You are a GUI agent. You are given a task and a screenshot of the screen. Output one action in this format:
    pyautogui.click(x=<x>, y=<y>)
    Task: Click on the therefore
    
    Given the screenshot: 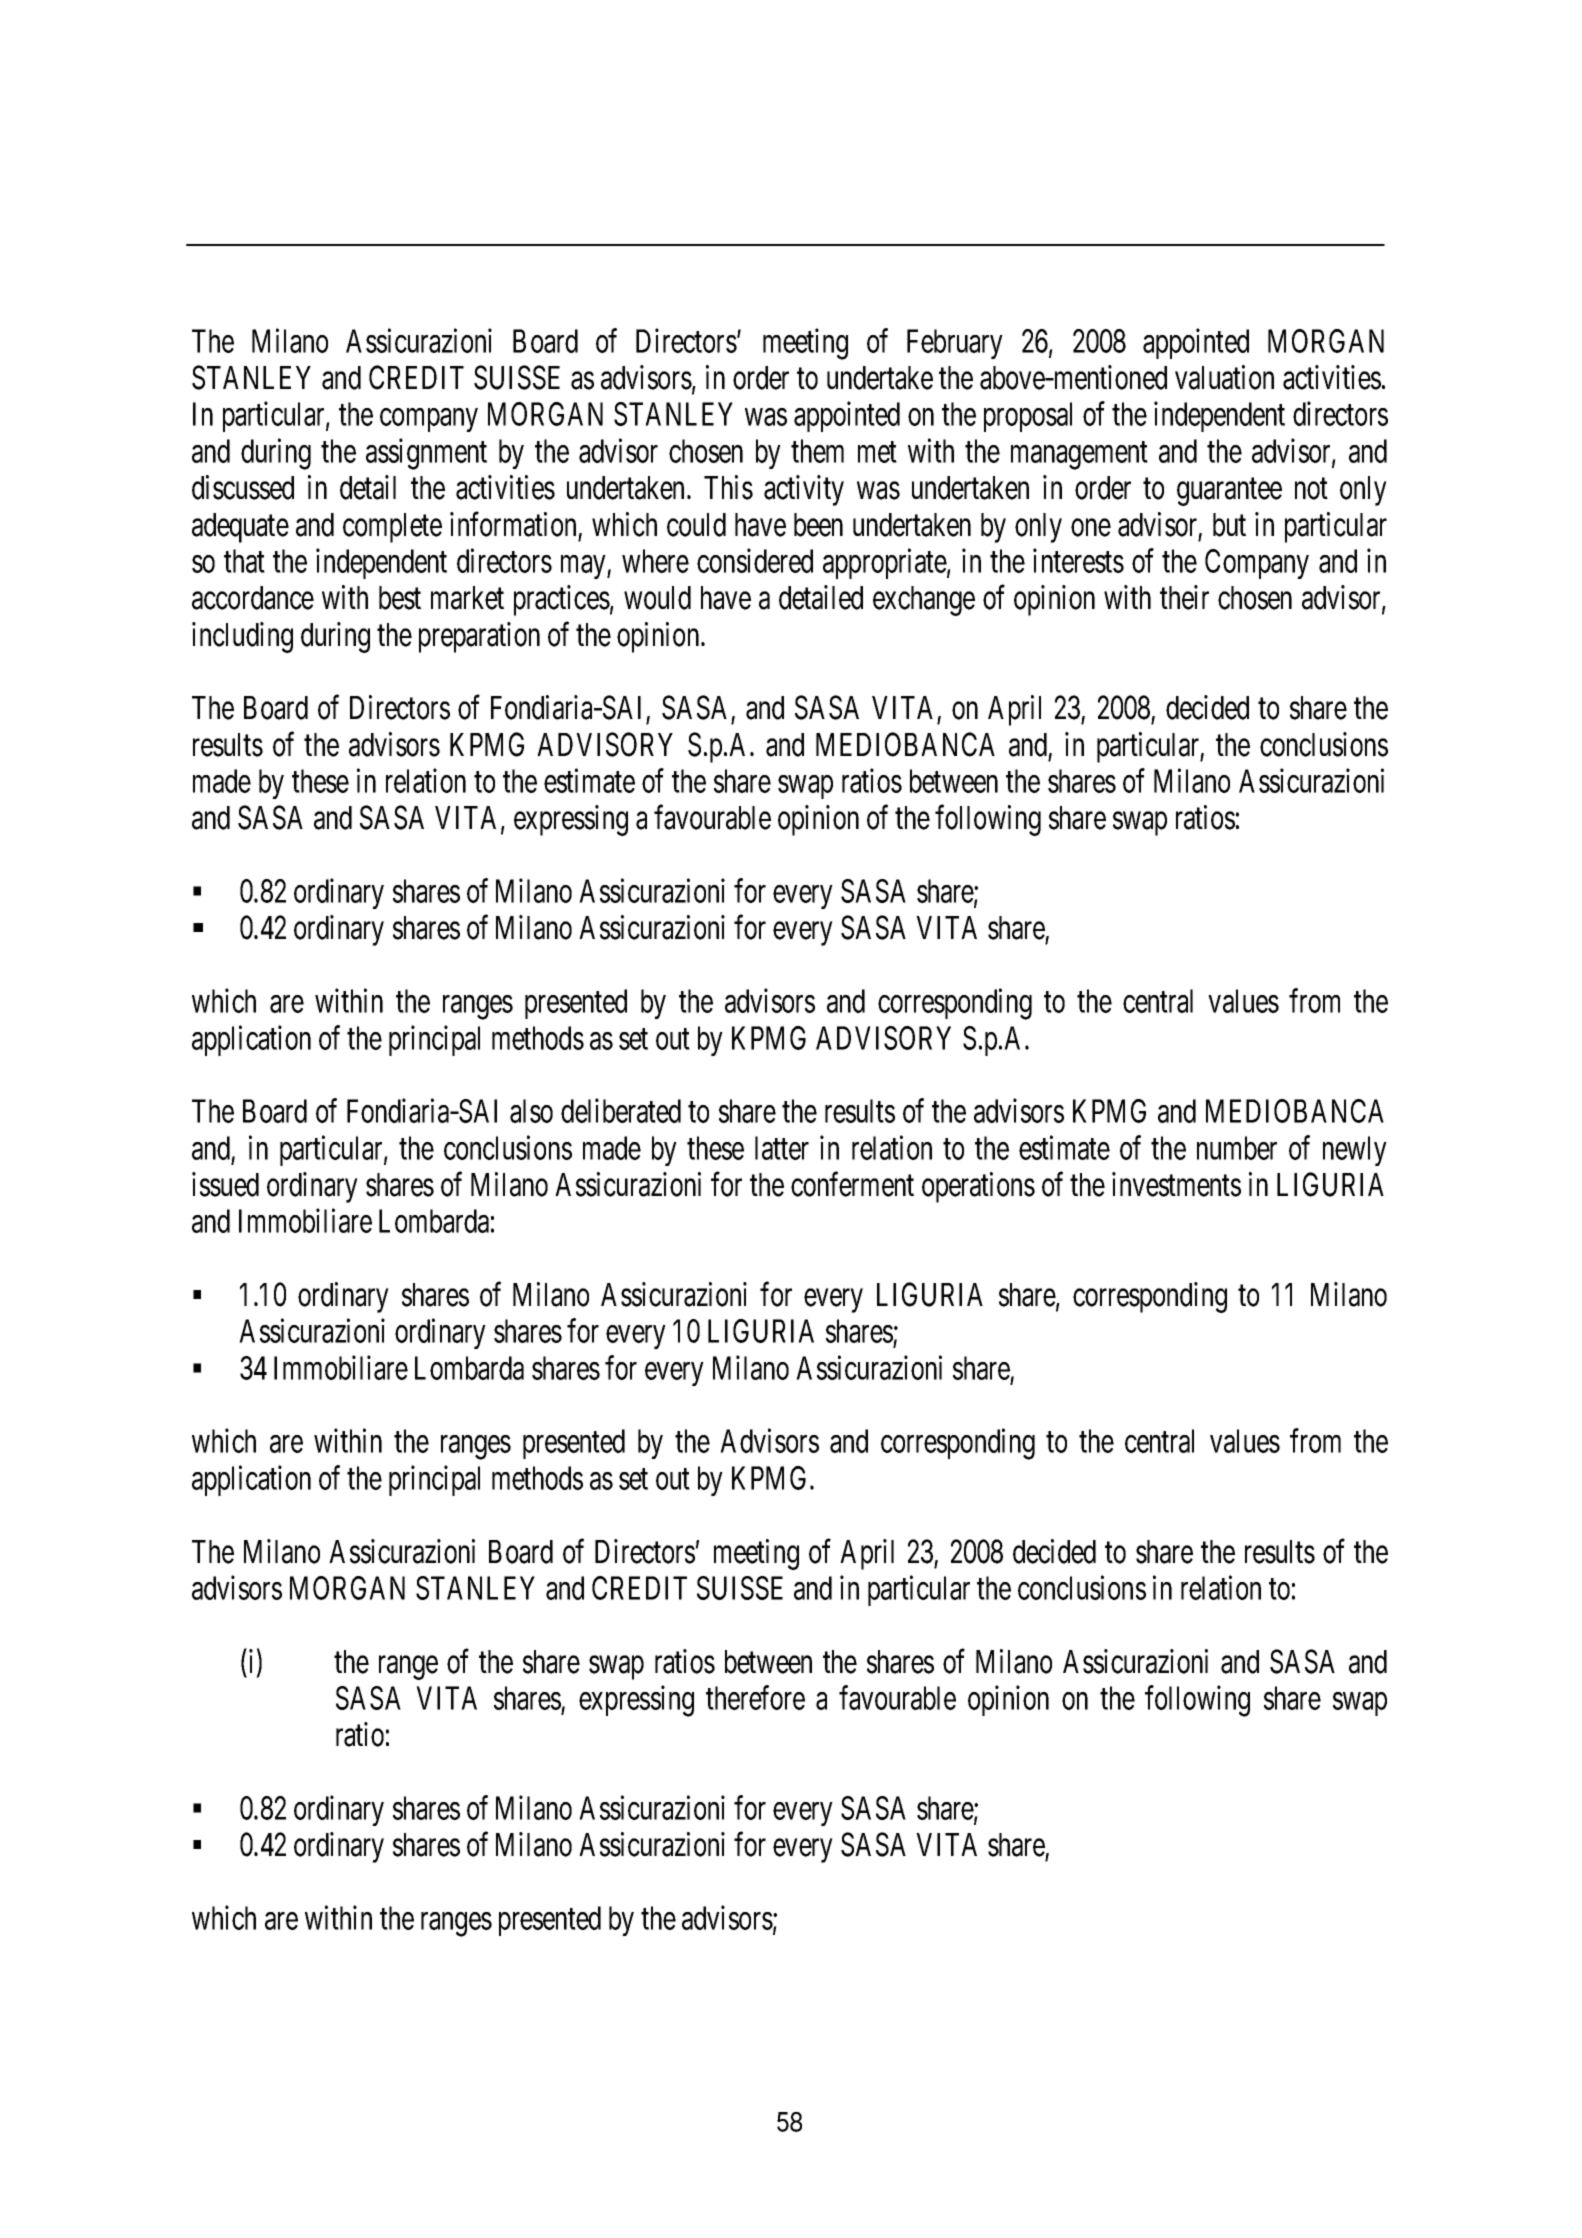 What is the action you would take?
    pyautogui.click(x=755, y=1698)
